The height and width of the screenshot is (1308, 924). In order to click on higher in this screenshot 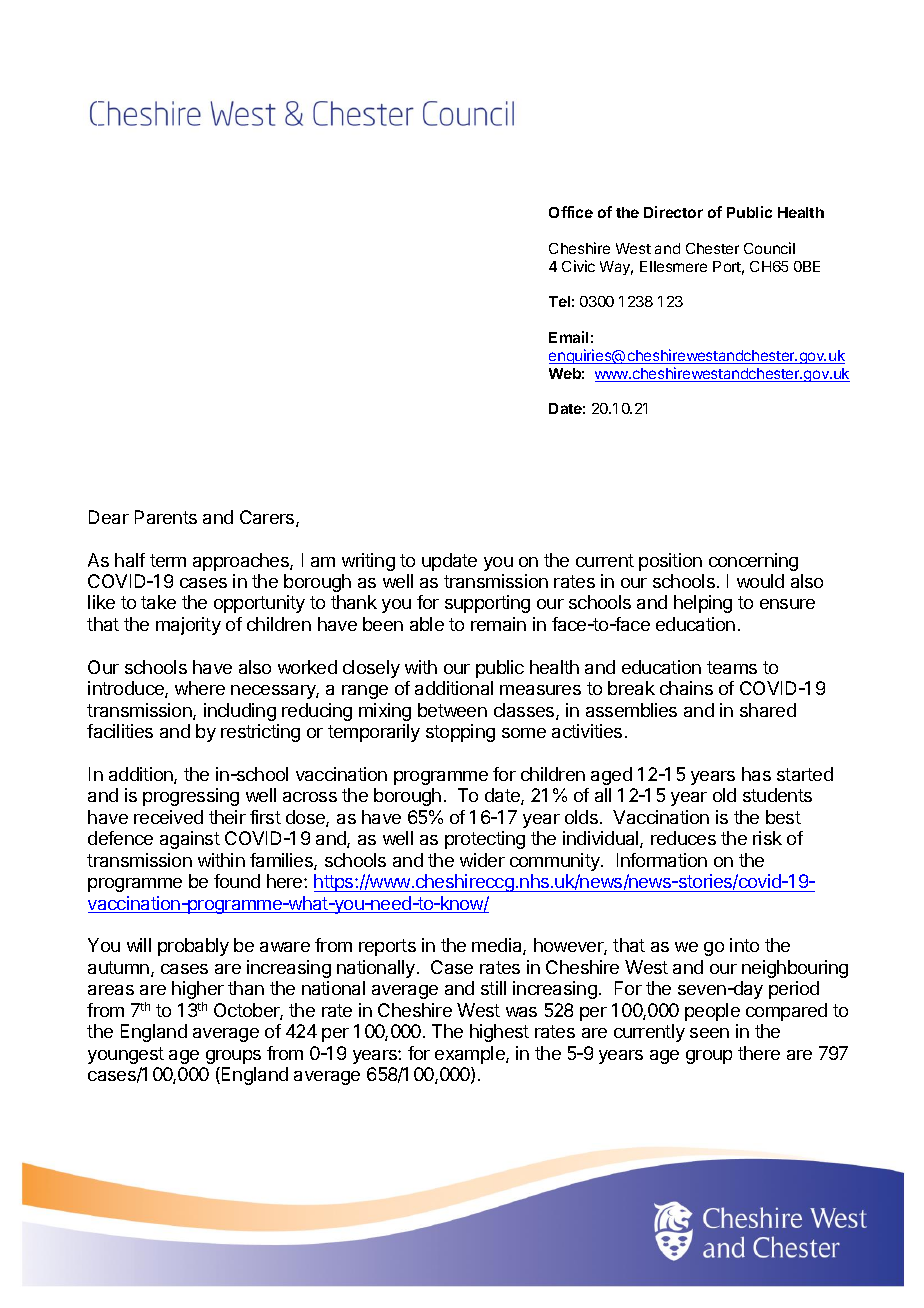, I will do `click(198, 990)`.
